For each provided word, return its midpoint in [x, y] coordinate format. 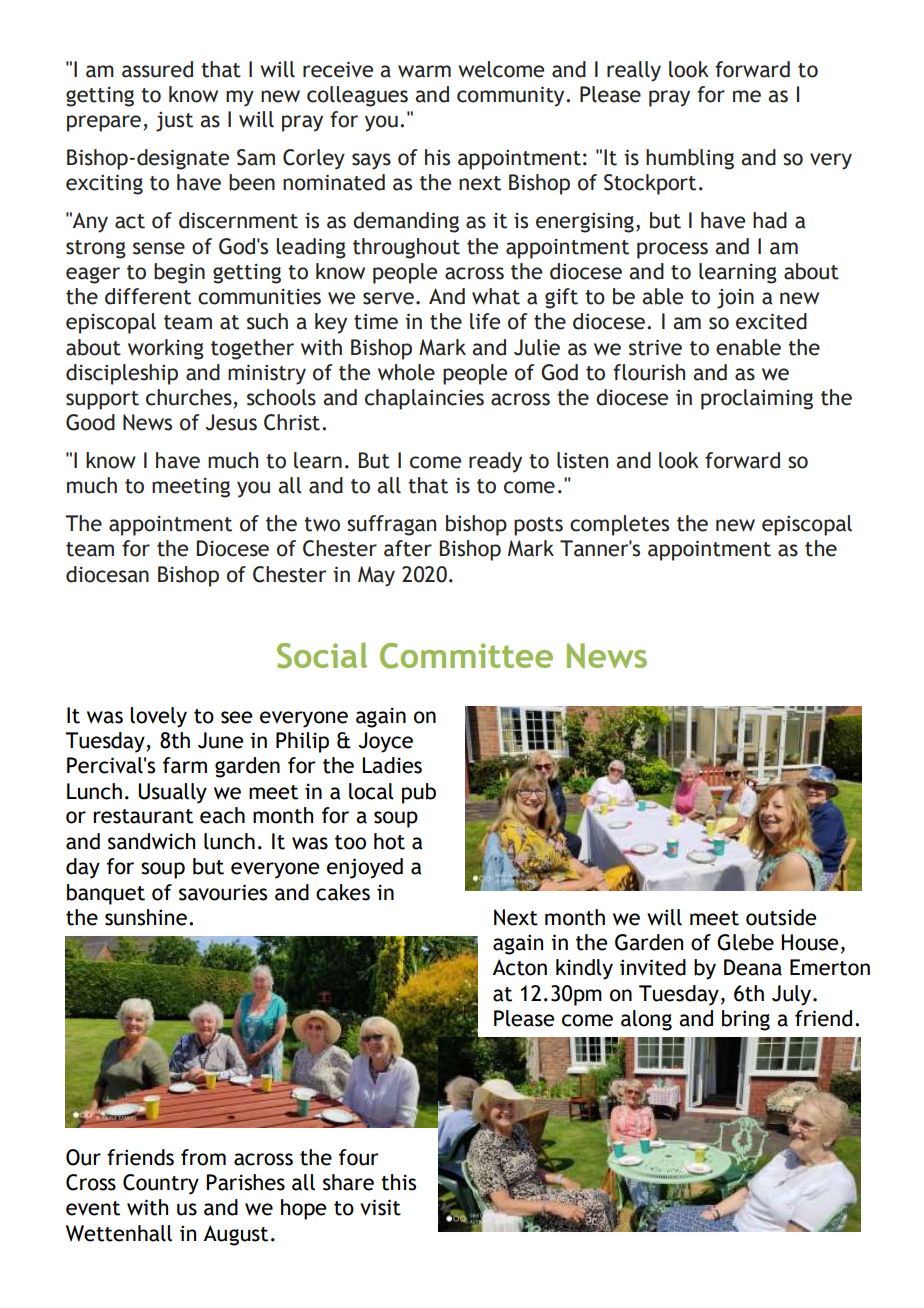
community [512, 96]
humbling [690, 159]
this [398, 1182]
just [174, 122]
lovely [158, 717]
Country [161, 1184]
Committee [466, 656]
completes [619, 525]
